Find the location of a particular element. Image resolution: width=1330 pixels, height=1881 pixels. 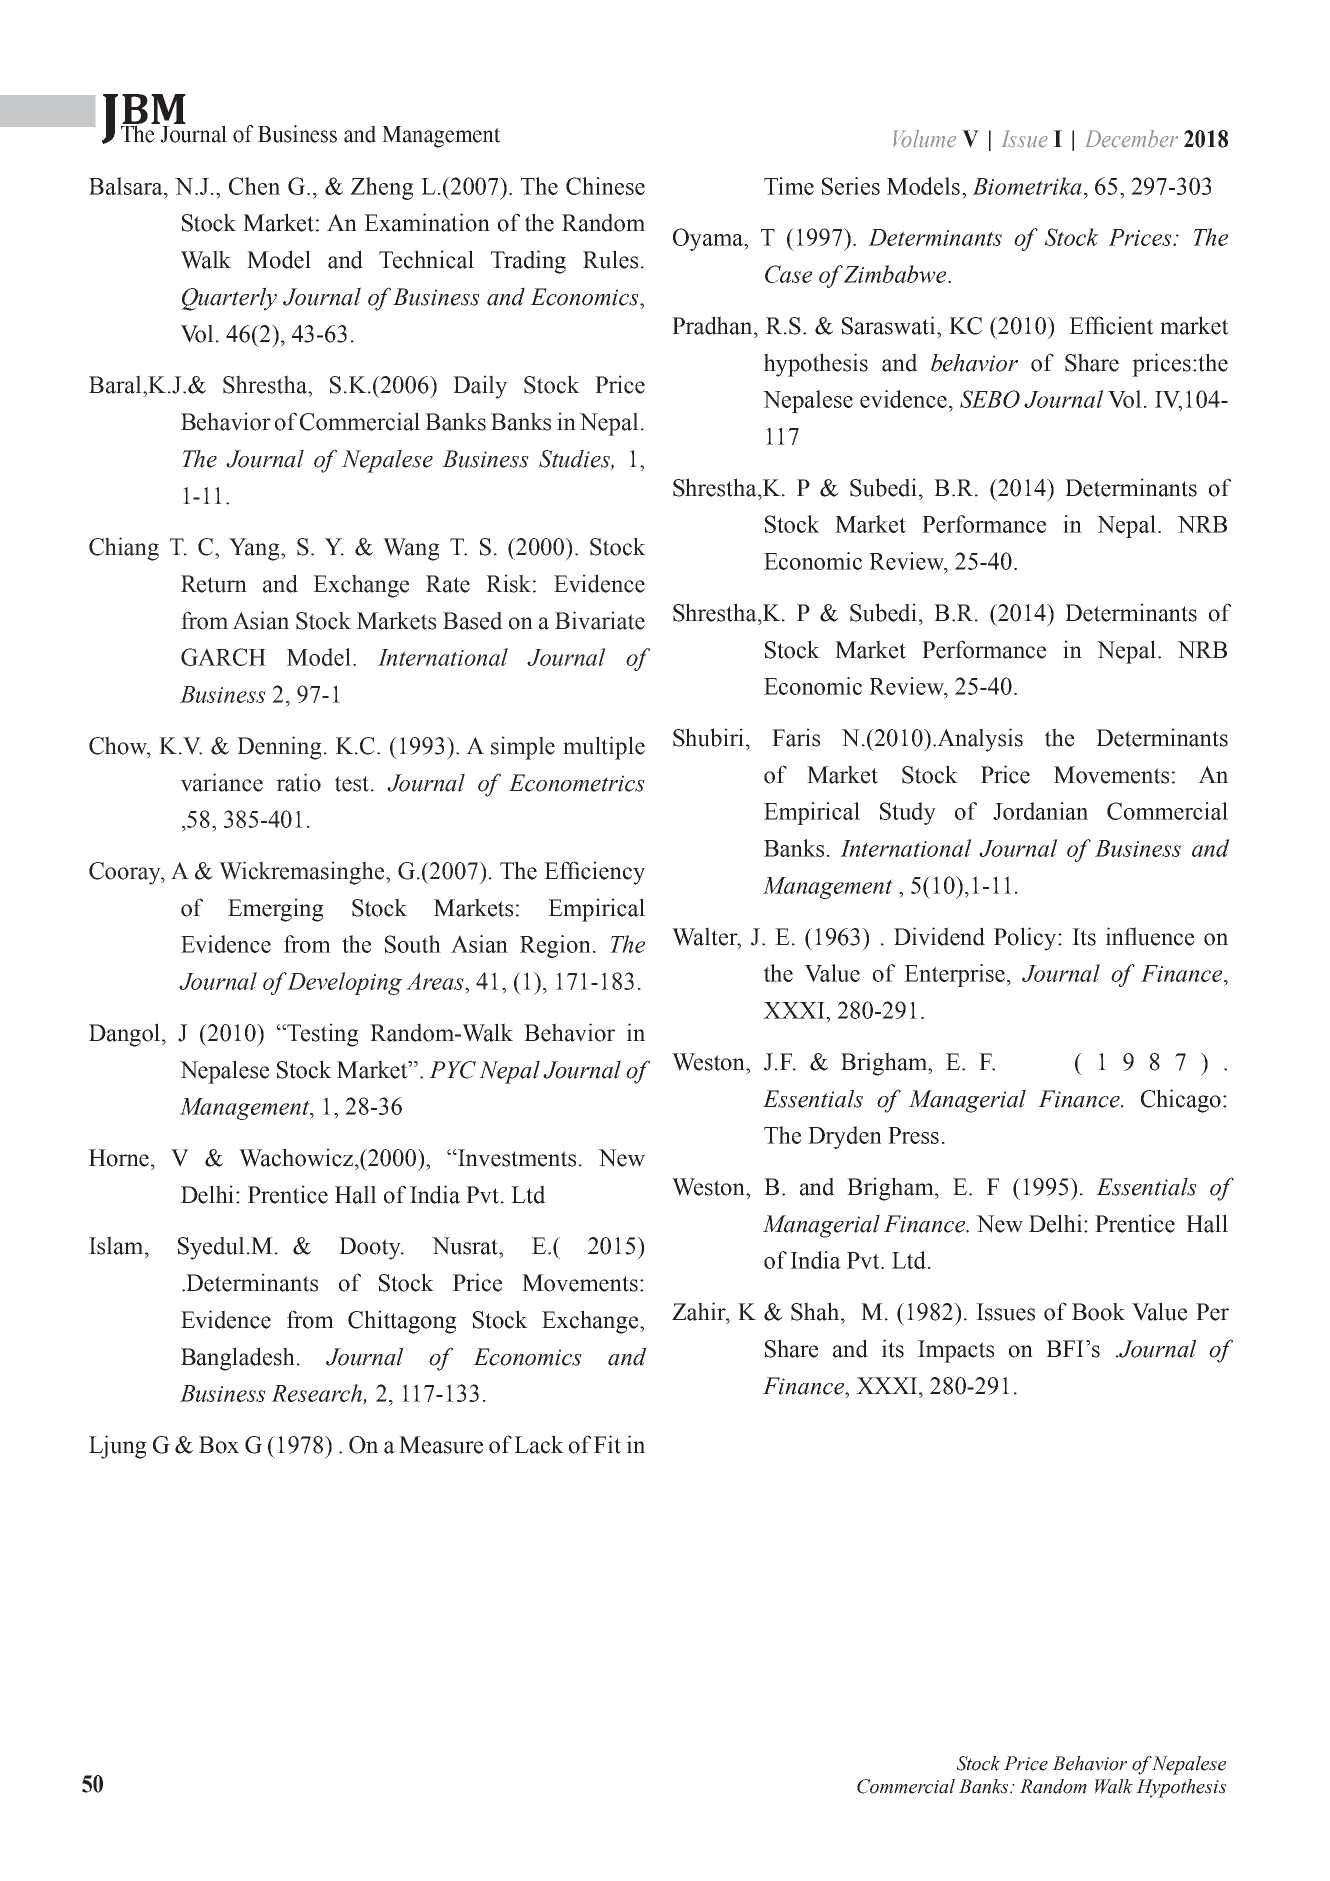

December is located at coordinates (1131, 139).
